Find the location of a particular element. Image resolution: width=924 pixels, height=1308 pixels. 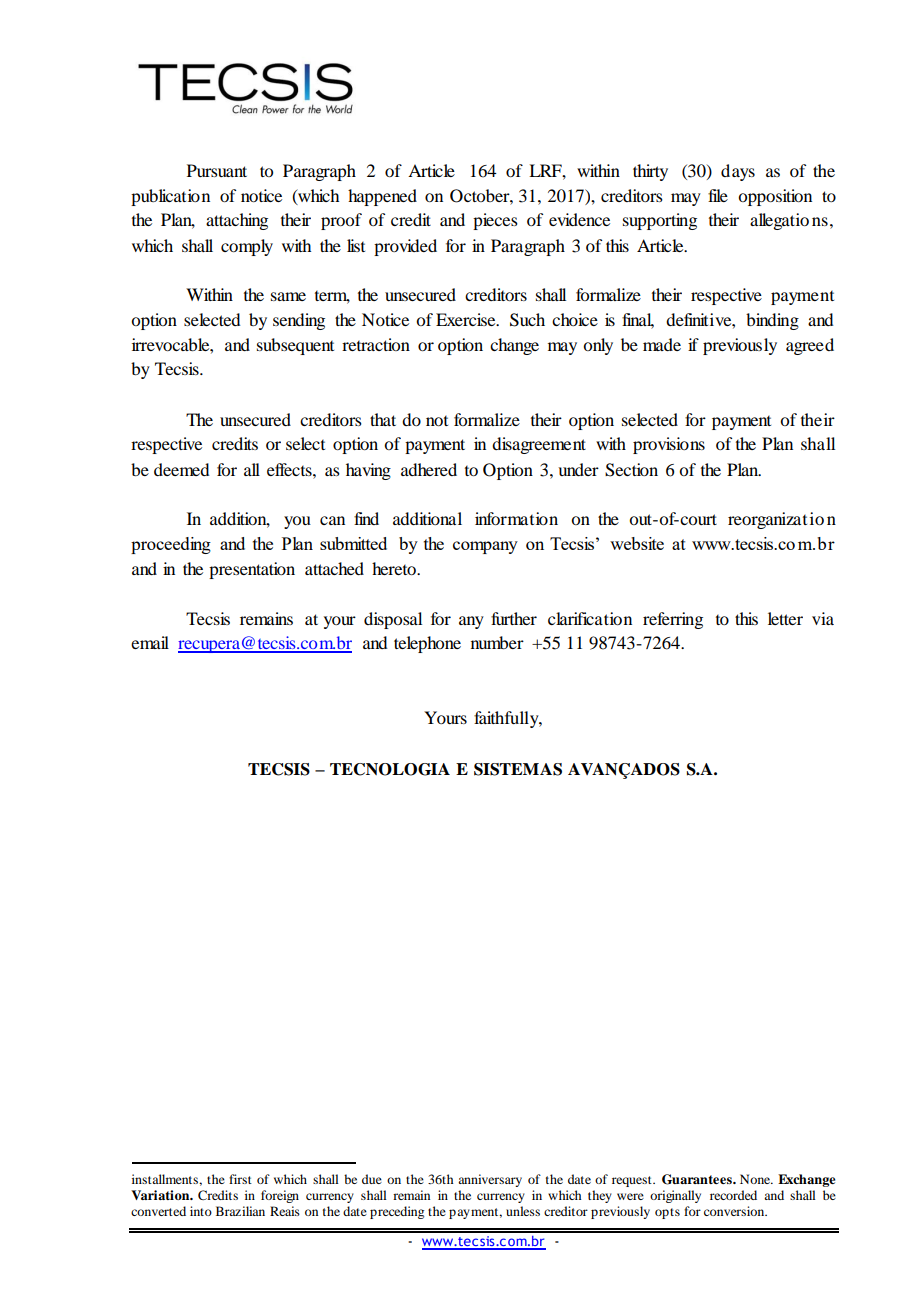

TECNOLOGIA is located at coordinates (390, 769).
